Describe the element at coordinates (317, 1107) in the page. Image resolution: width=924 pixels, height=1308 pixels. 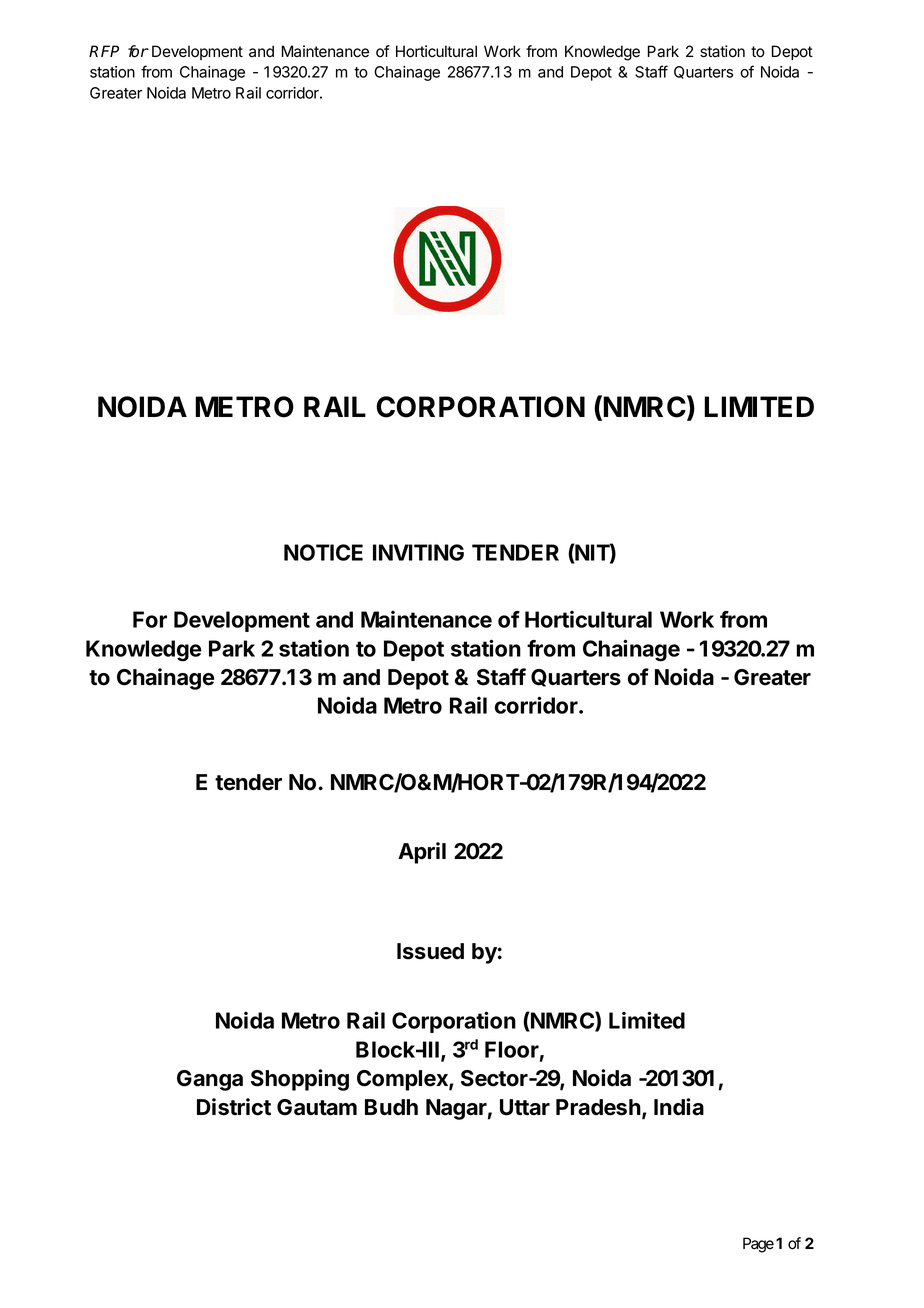
I see `Gautam` at that location.
